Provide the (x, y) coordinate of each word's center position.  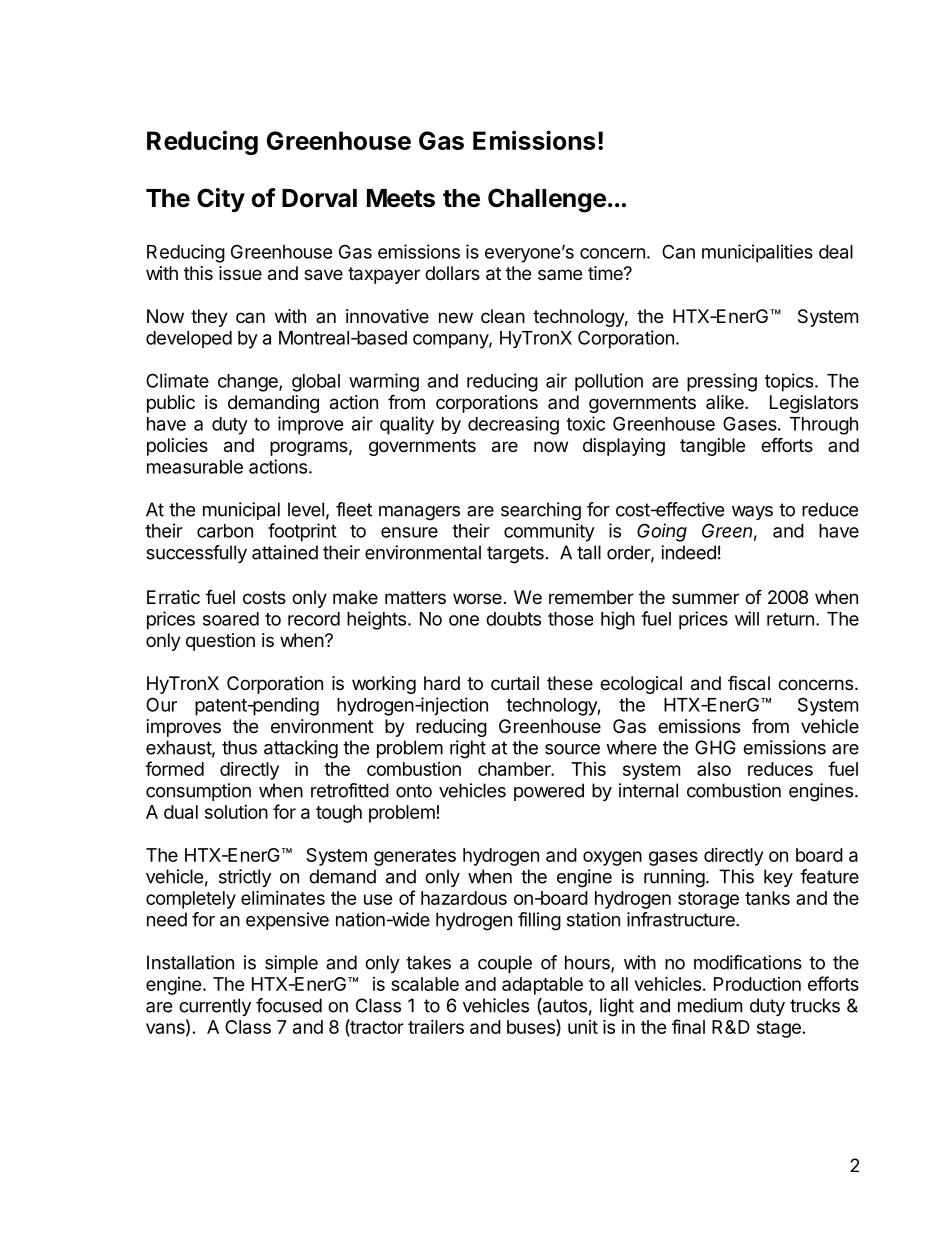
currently (215, 1007)
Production (757, 984)
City (221, 200)
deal (836, 252)
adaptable (542, 986)
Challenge (547, 200)
